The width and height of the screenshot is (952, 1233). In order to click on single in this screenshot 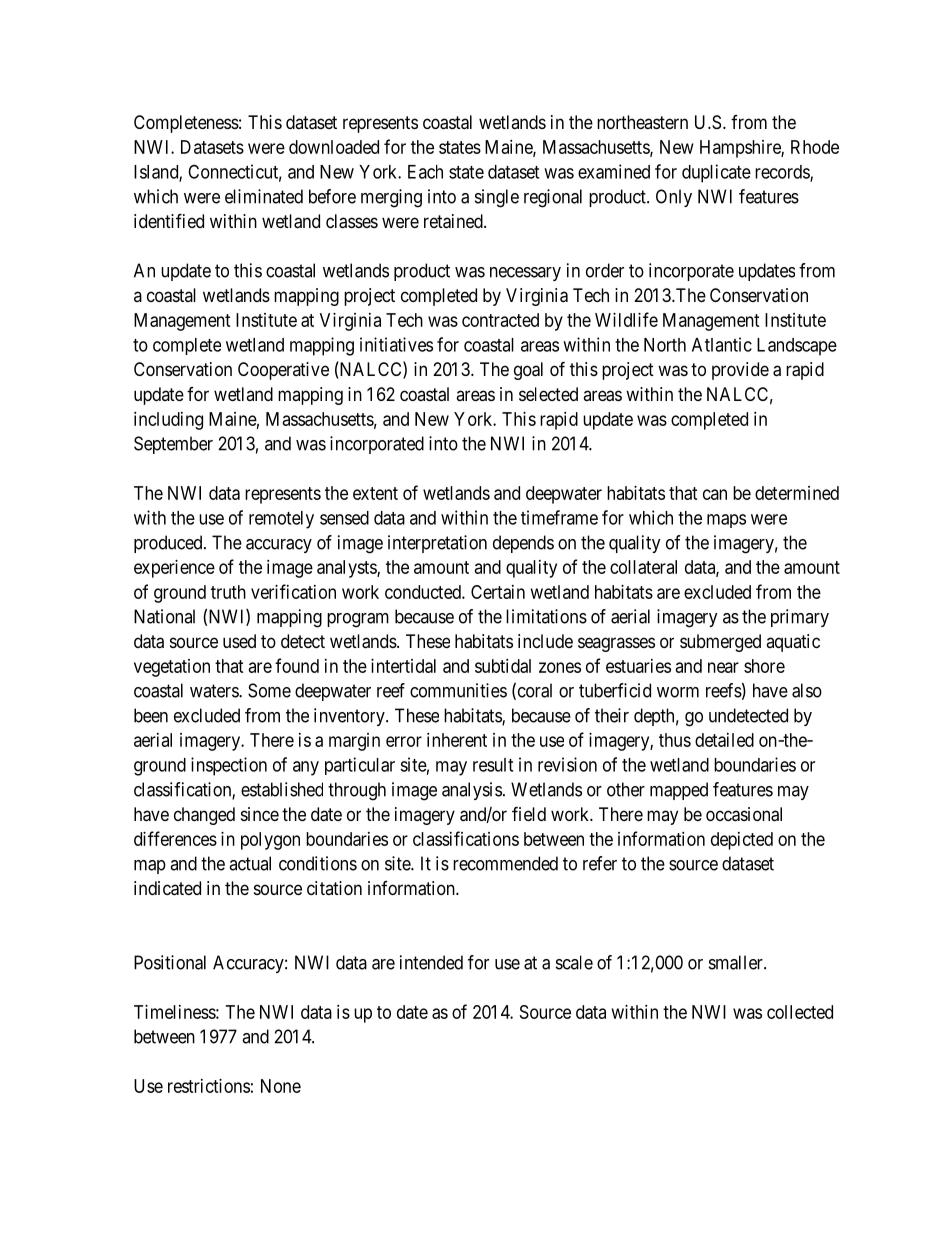, I will do `click(497, 198)`.
